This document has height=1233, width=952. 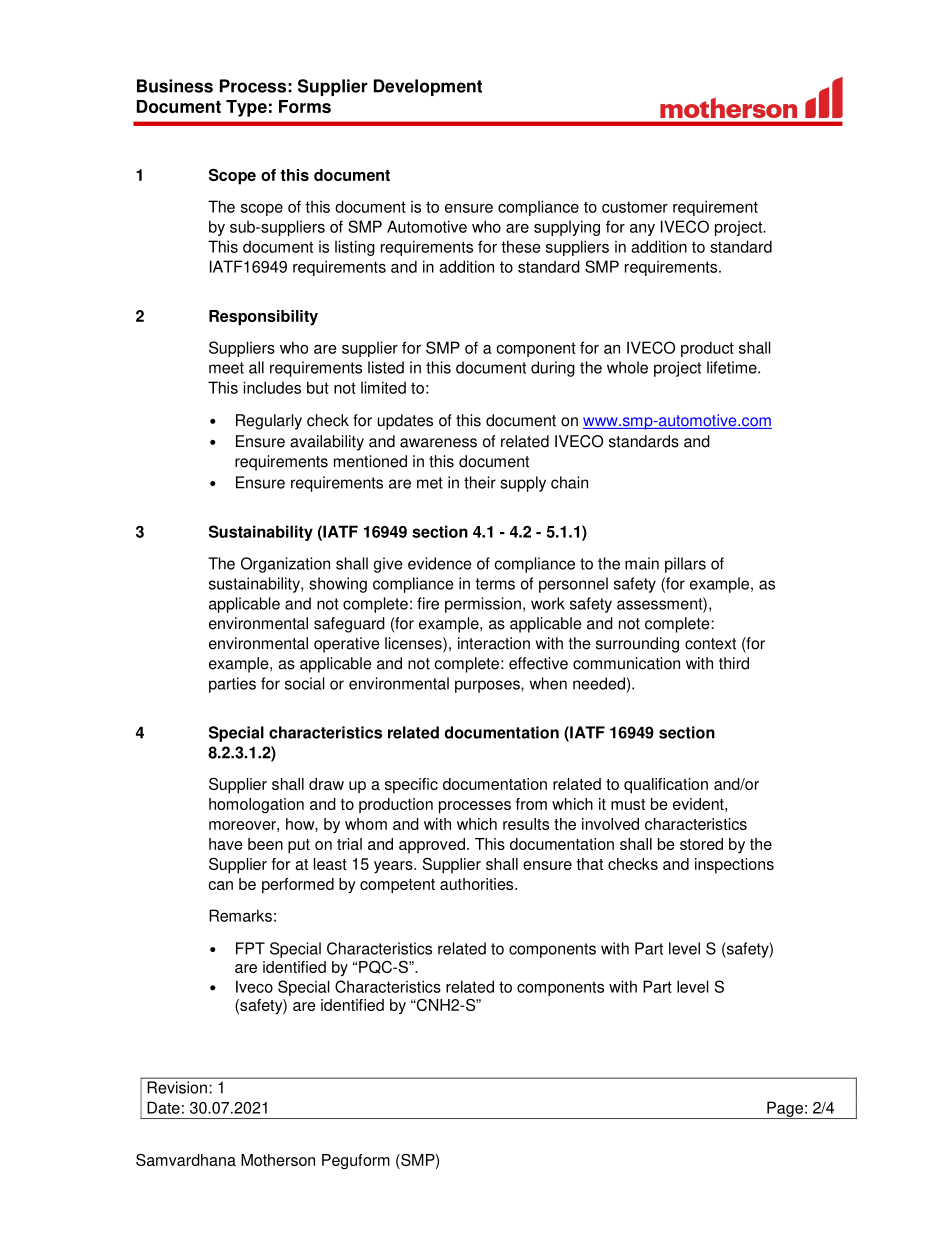 What do you see at coordinates (432, 845) in the document?
I see `approved` at bounding box center [432, 845].
